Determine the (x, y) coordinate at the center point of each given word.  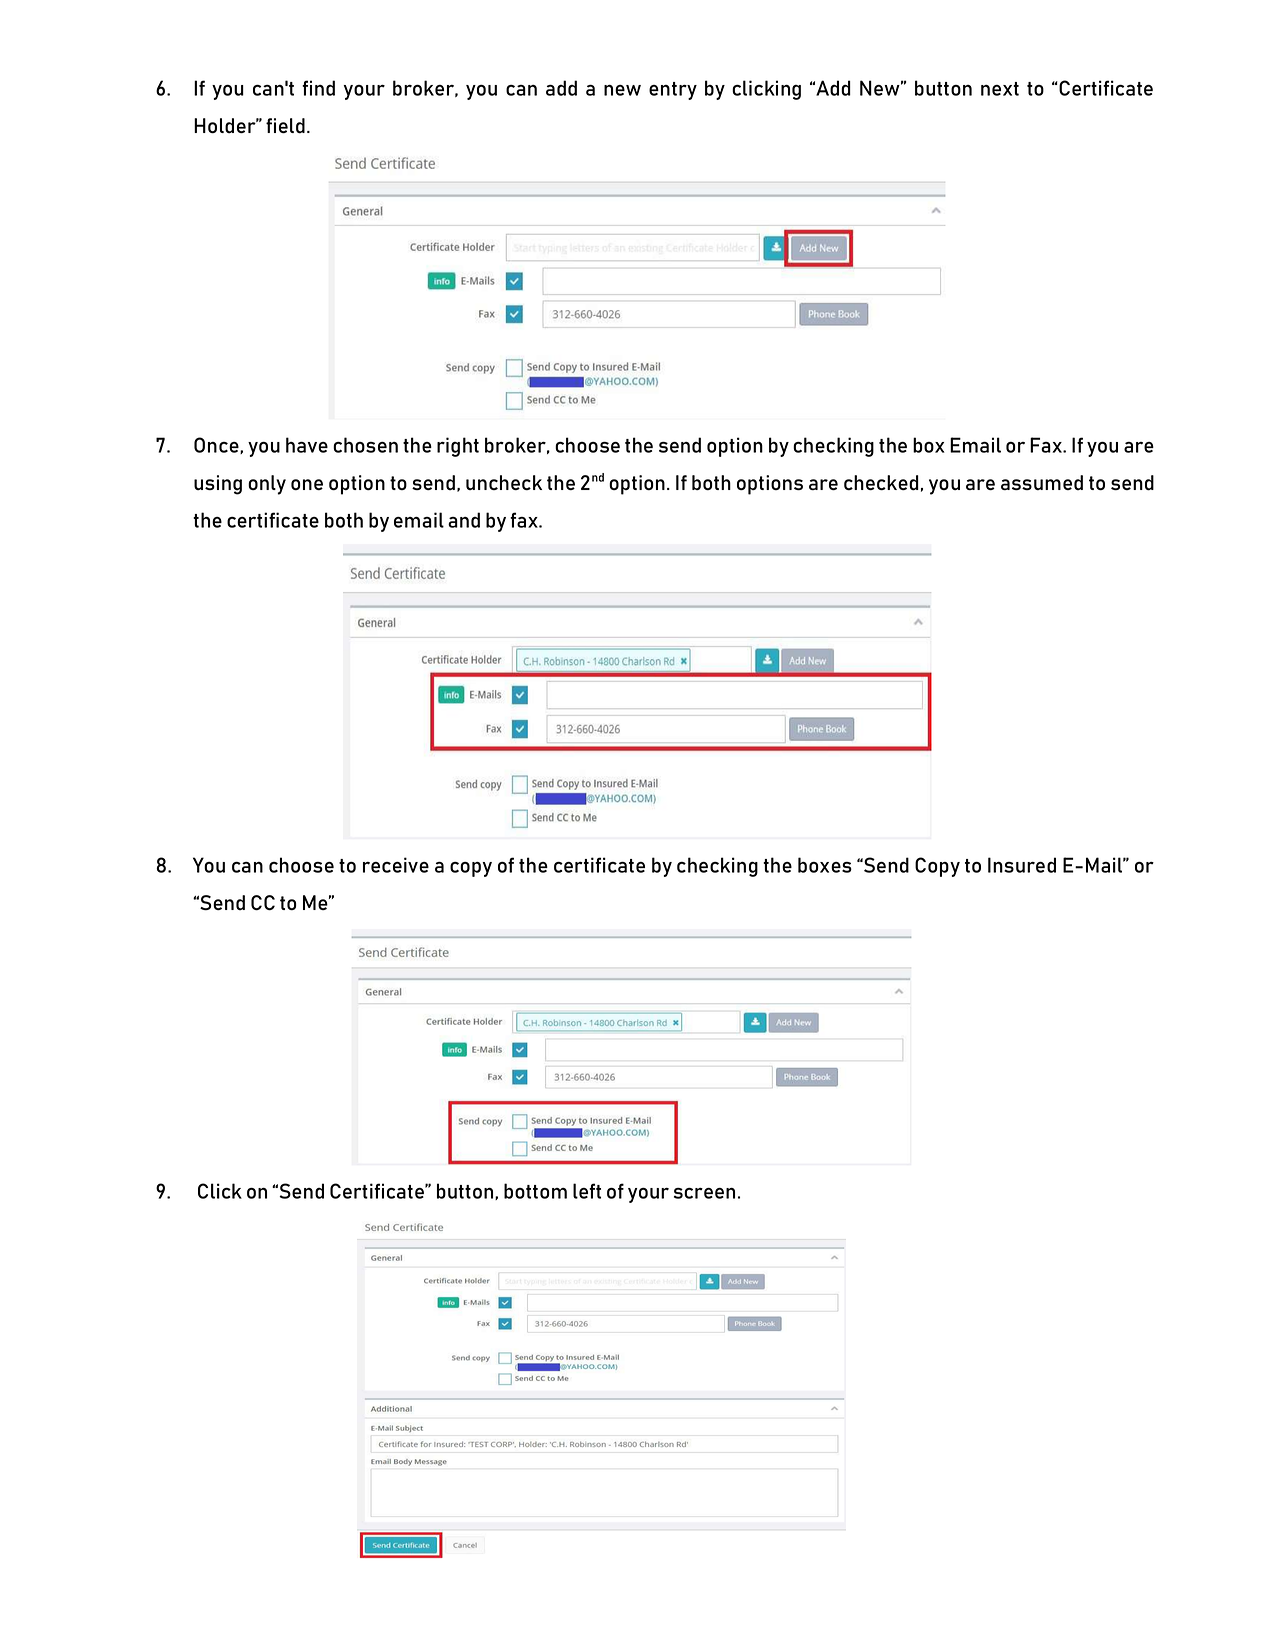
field (285, 126)
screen (704, 1193)
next (1000, 89)
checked (881, 483)
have (307, 445)
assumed (1042, 482)
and (464, 520)
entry (673, 91)
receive (396, 865)
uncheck (504, 482)
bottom (535, 1191)
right (458, 447)
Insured (1022, 865)
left (587, 1191)
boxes (825, 865)
